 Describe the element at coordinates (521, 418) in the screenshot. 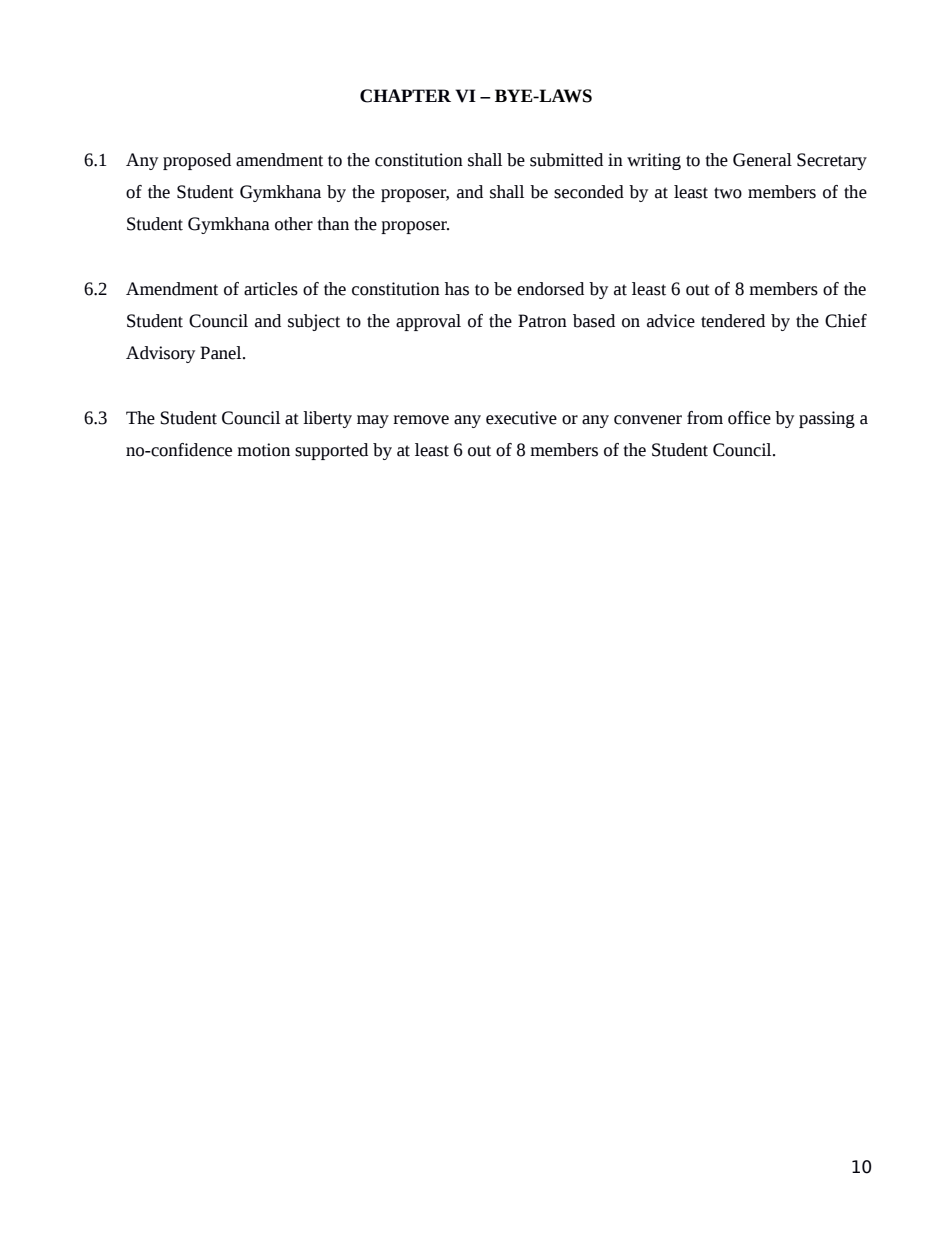

I see `executive` at that location.
